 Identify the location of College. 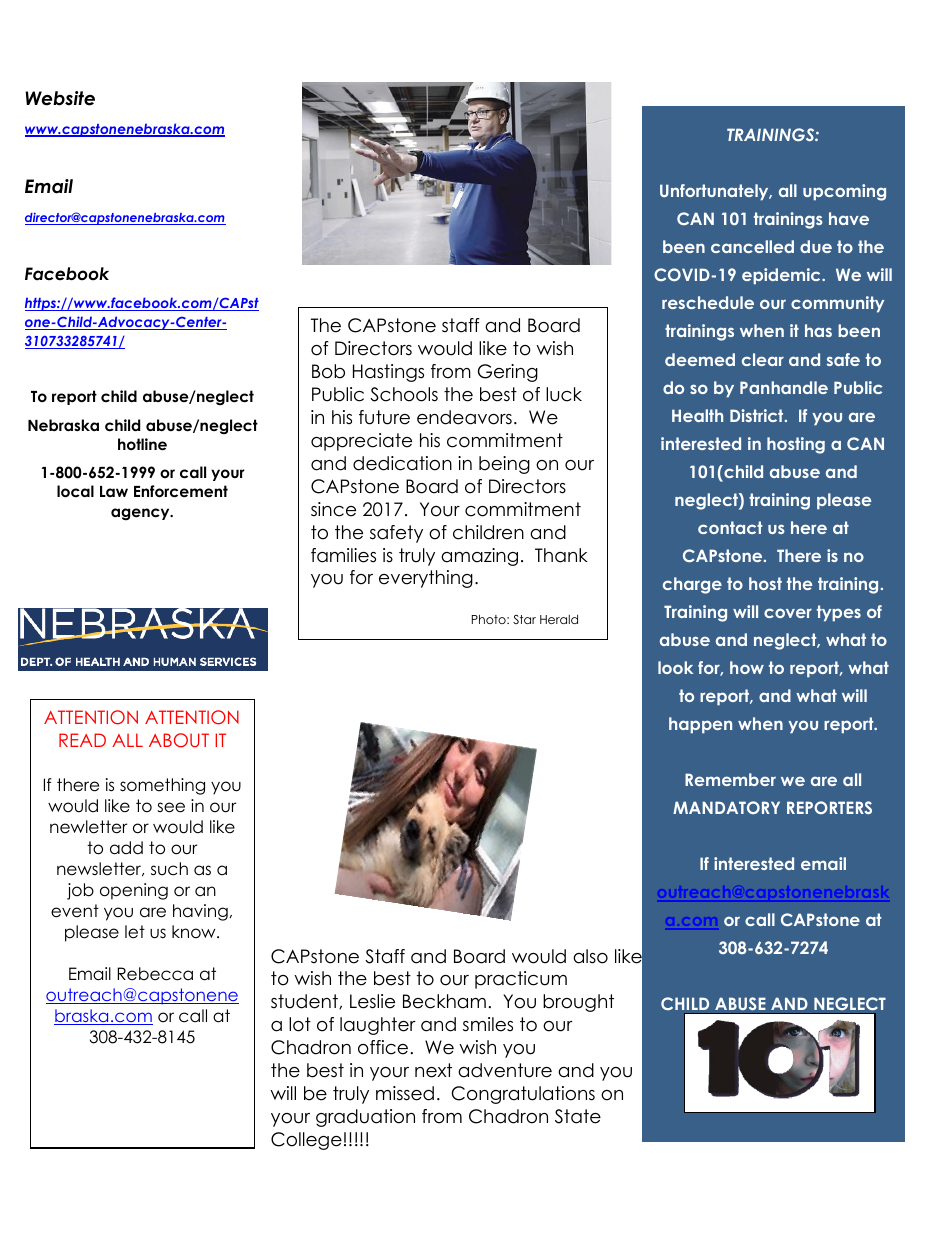
(306, 1141).
